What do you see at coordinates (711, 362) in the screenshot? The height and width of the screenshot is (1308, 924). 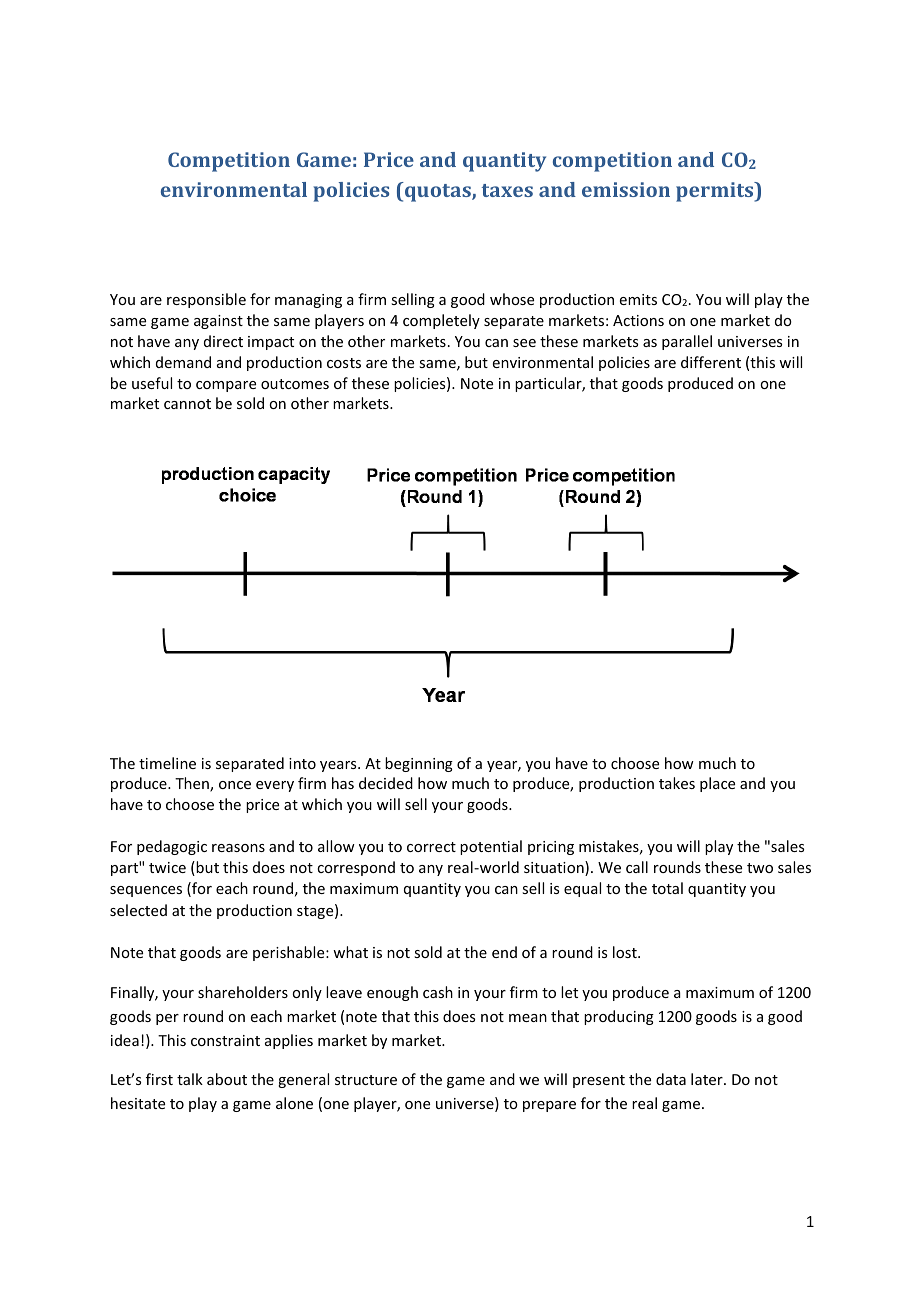 I see `different` at bounding box center [711, 362].
